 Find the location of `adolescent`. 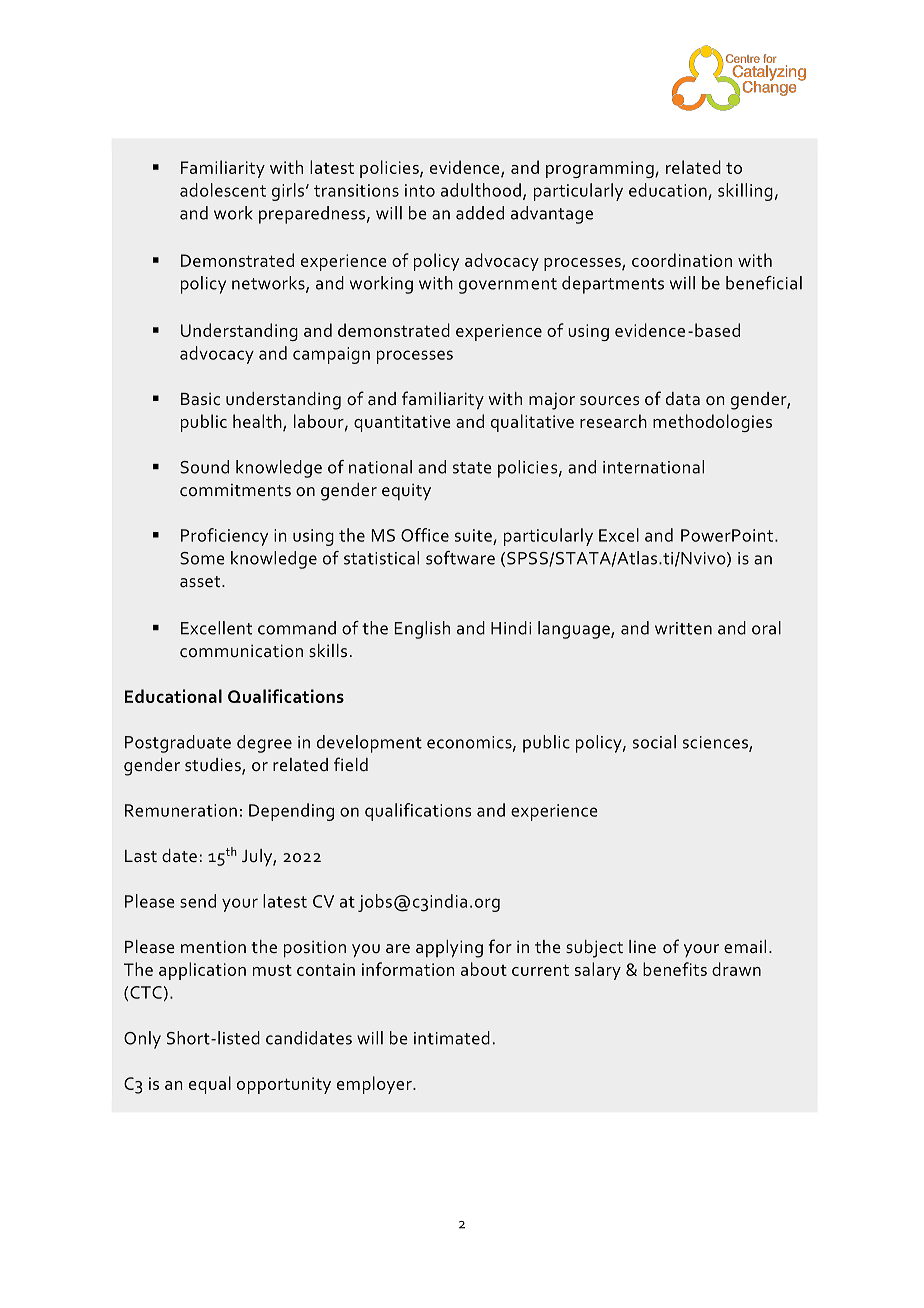

adolescent is located at coordinates (223, 190).
